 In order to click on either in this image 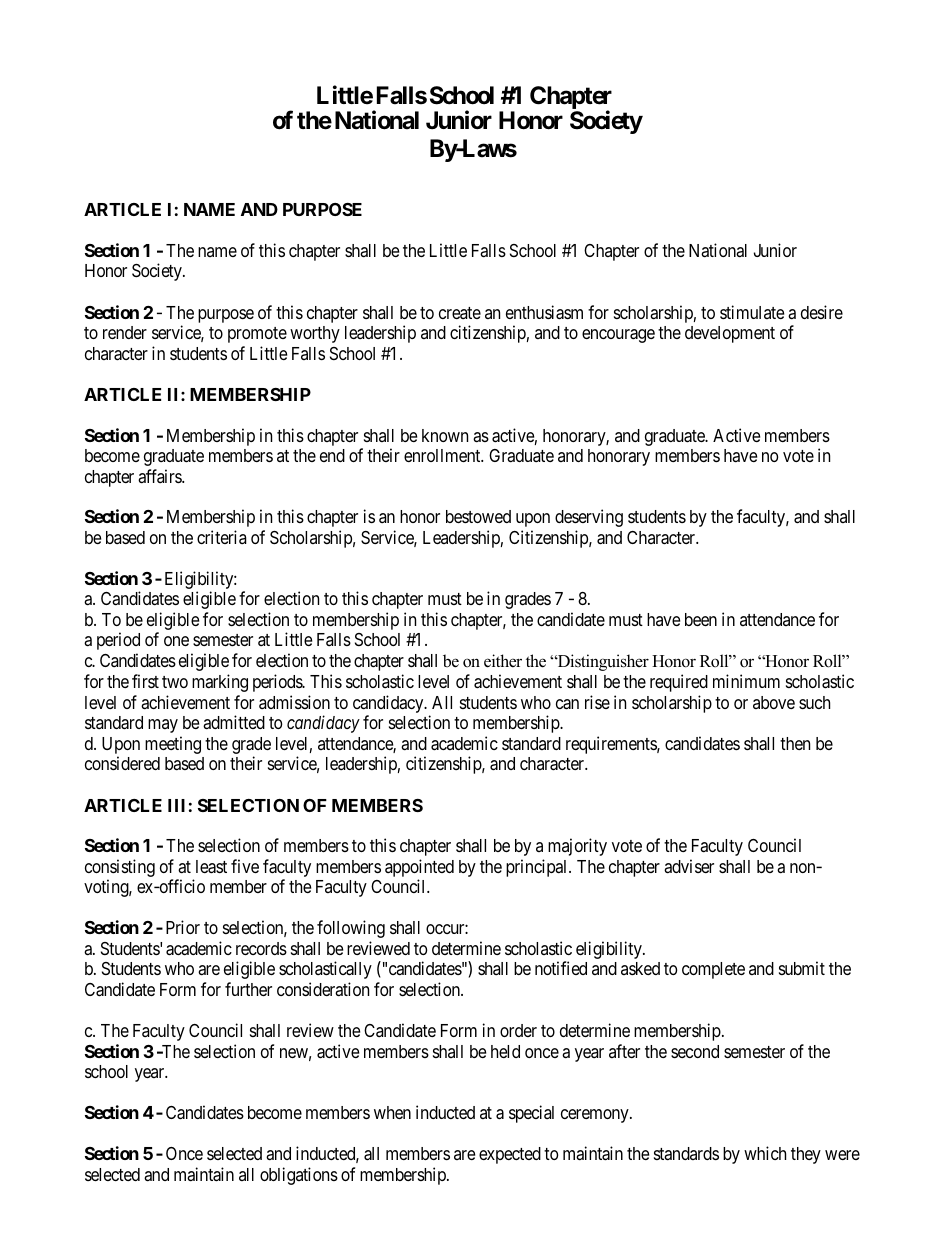, I will do `click(503, 661)`.
